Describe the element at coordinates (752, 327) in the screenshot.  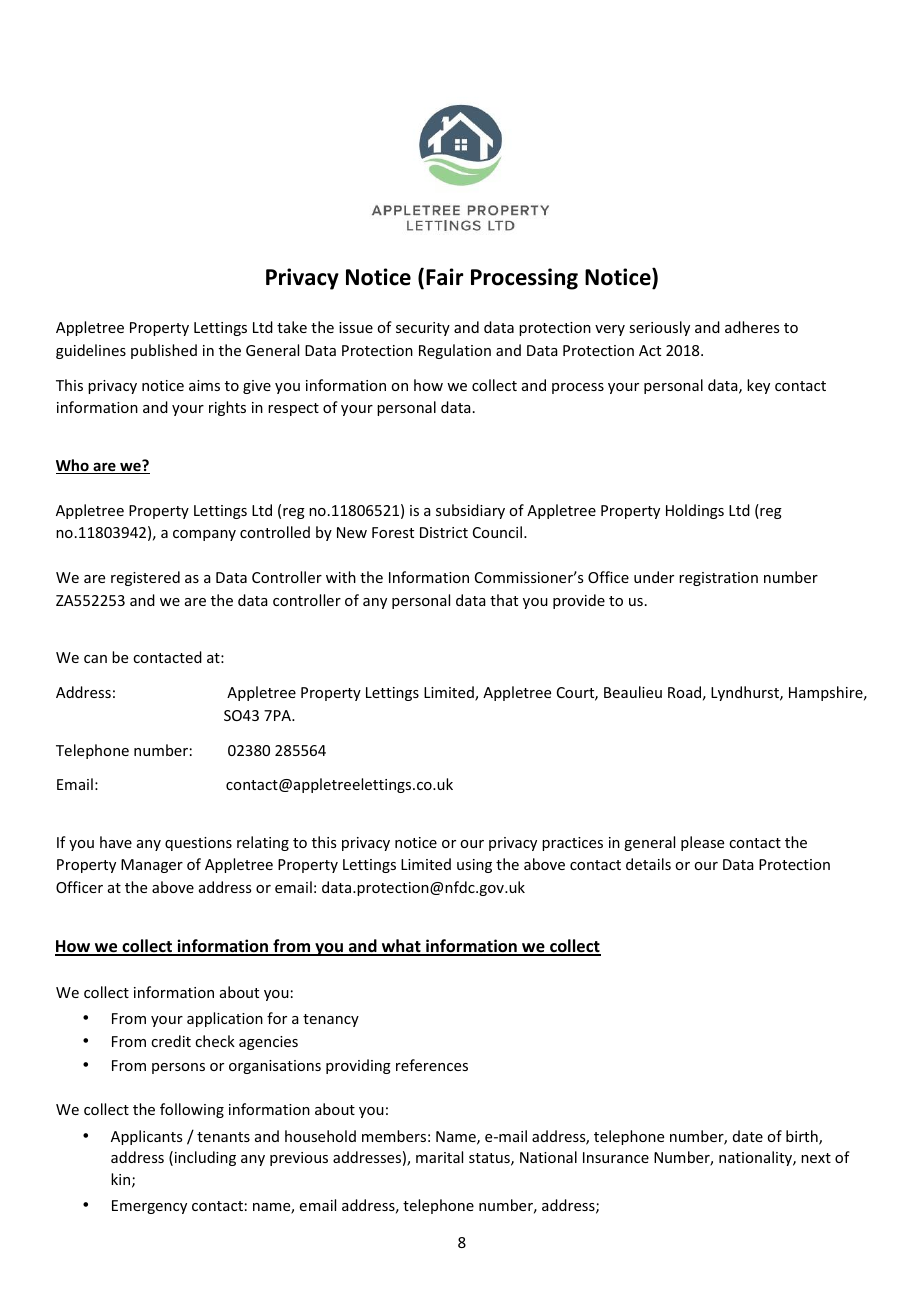
I see `adheres` at that location.
